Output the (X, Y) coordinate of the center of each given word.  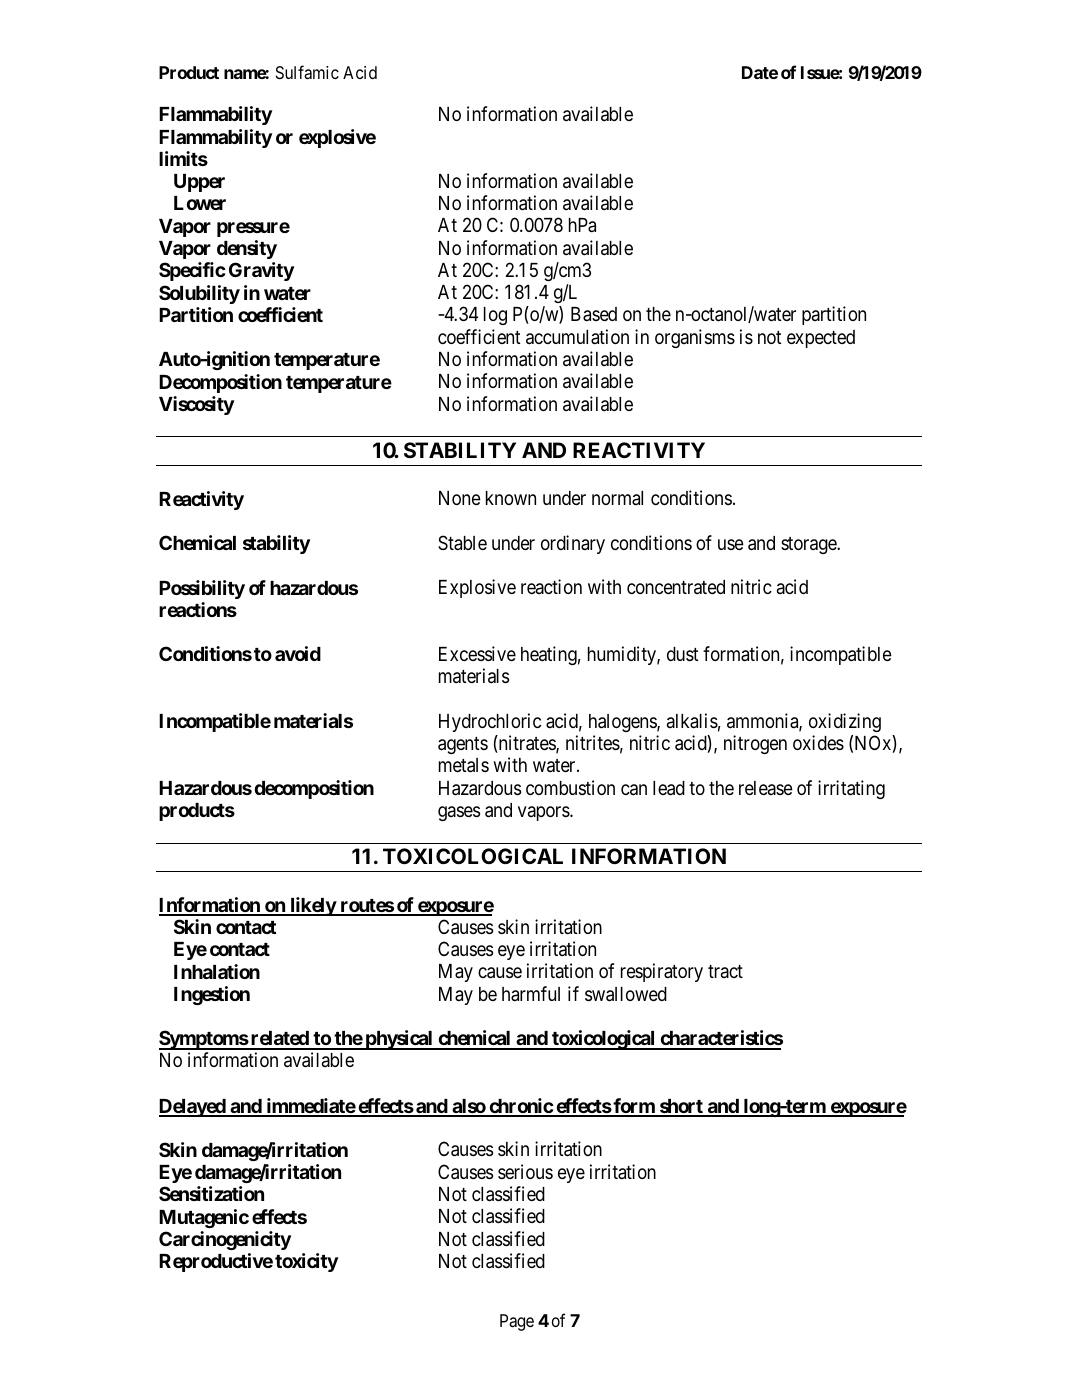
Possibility (202, 589)
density (247, 249)
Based (594, 314)
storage (809, 545)
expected (821, 339)
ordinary (573, 544)
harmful (531, 993)
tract (725, 971)
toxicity (306, 1262)
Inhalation (217, 971)
